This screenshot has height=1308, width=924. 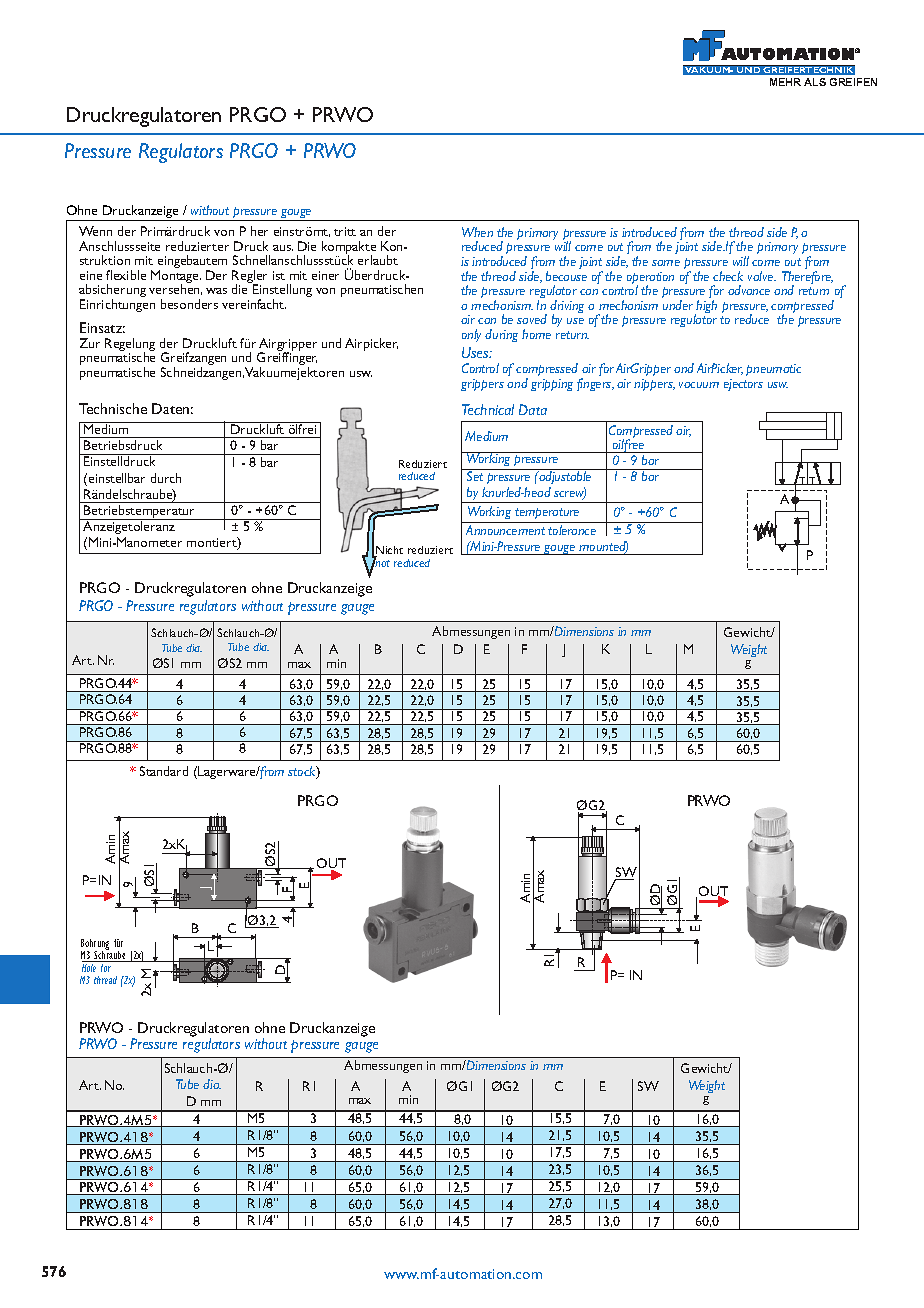 I want to click on Montage, so click(x=176, y=278).
